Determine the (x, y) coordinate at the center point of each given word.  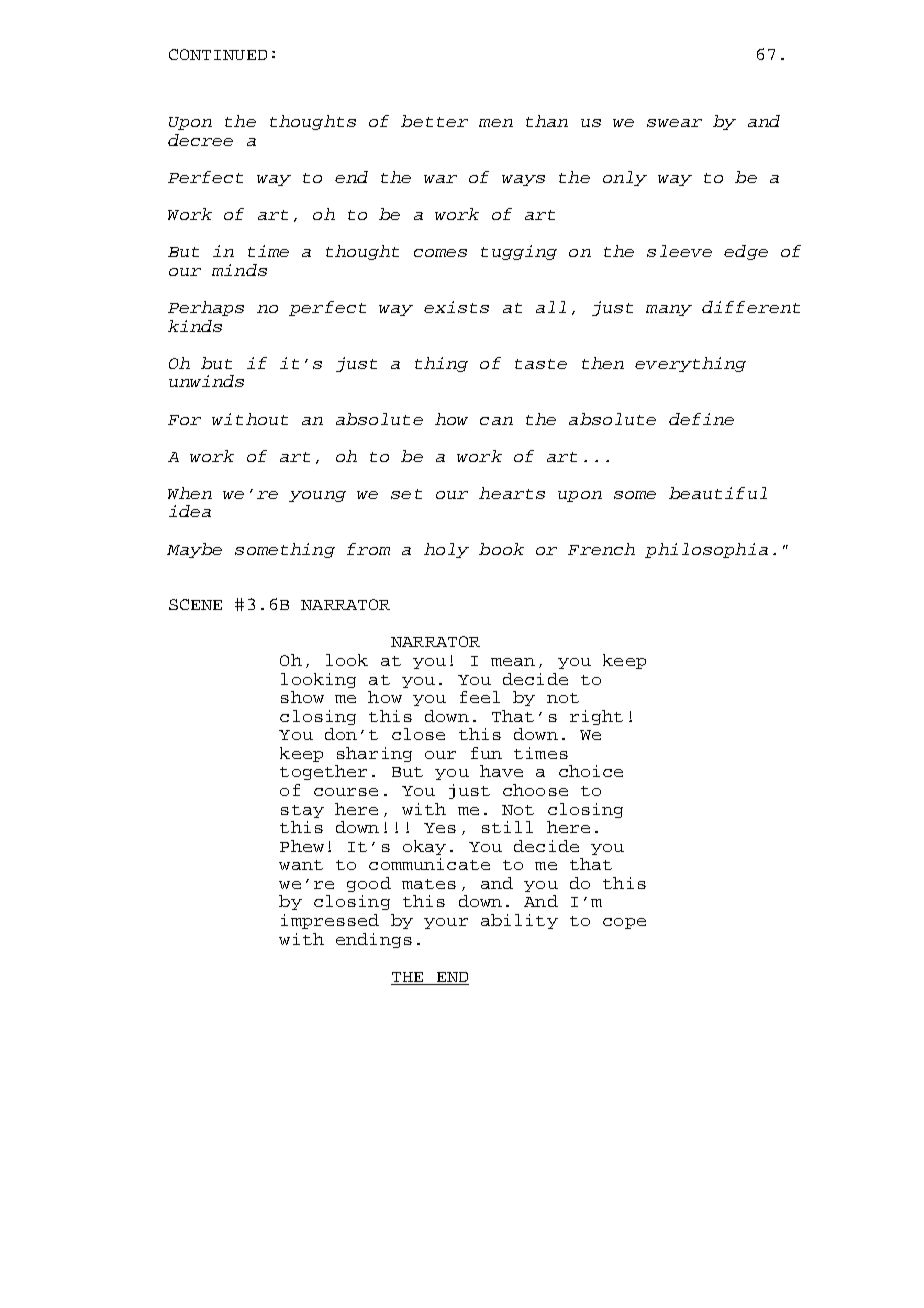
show (302, 697)
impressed (330, 921)
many (669, 310)
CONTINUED (218, 54)
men (496, 123)
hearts (512, 493)
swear (674, 123)
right (596, 717)
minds (239, 270)
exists (456, 307)
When (190, 493)
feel (480, 697)
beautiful (718, 493)
